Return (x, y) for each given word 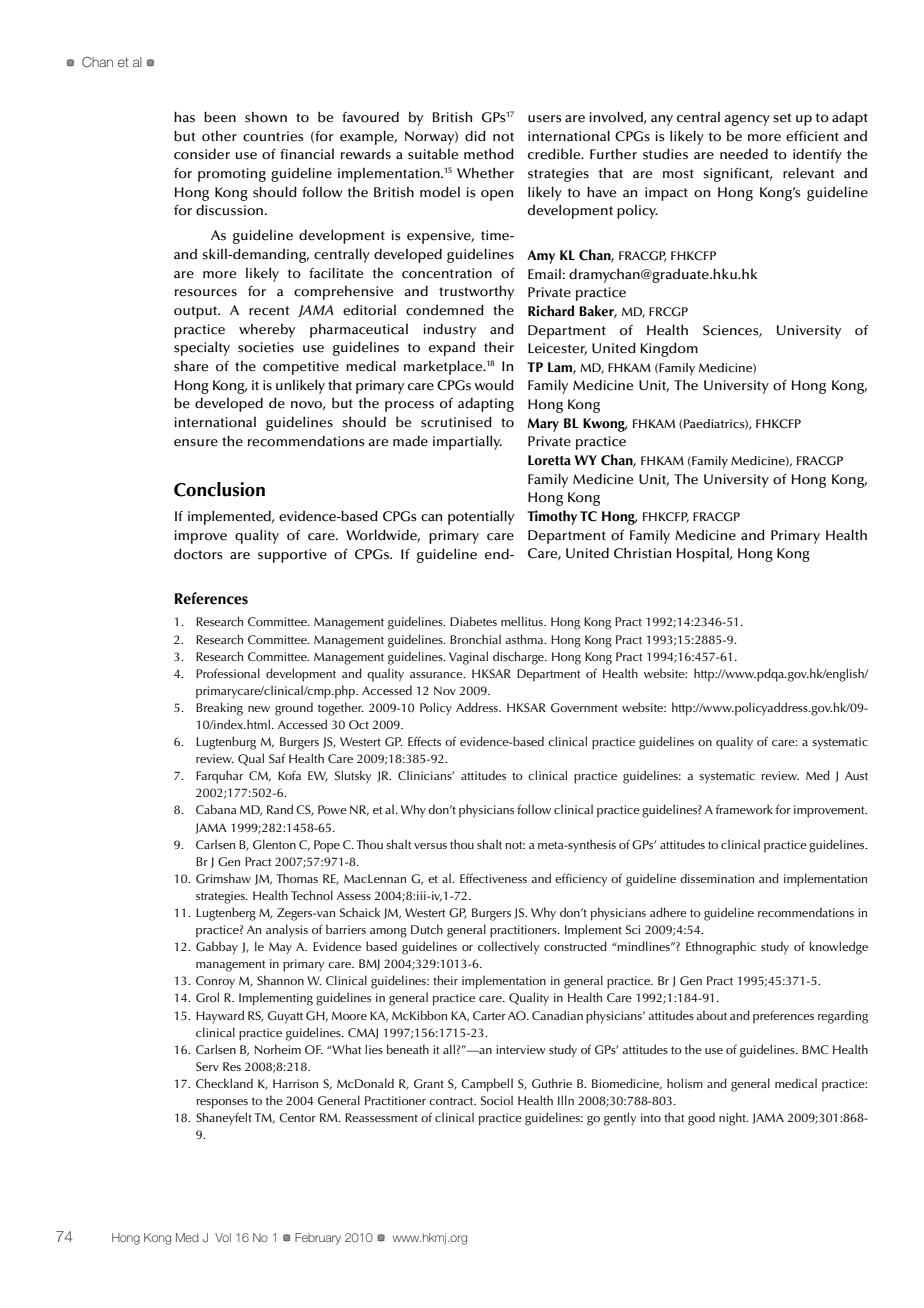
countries (273, 136)
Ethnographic (721, 948)
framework (744, 809)
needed (744, 154)
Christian (642, 553)
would (494, 385)
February (318, 1239)
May (280, 948)
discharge (519, 658)
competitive (301, 368)
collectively (508, 947)
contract (452, 1101)
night (733, 1119)
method (489, 154)
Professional (228, 673)
